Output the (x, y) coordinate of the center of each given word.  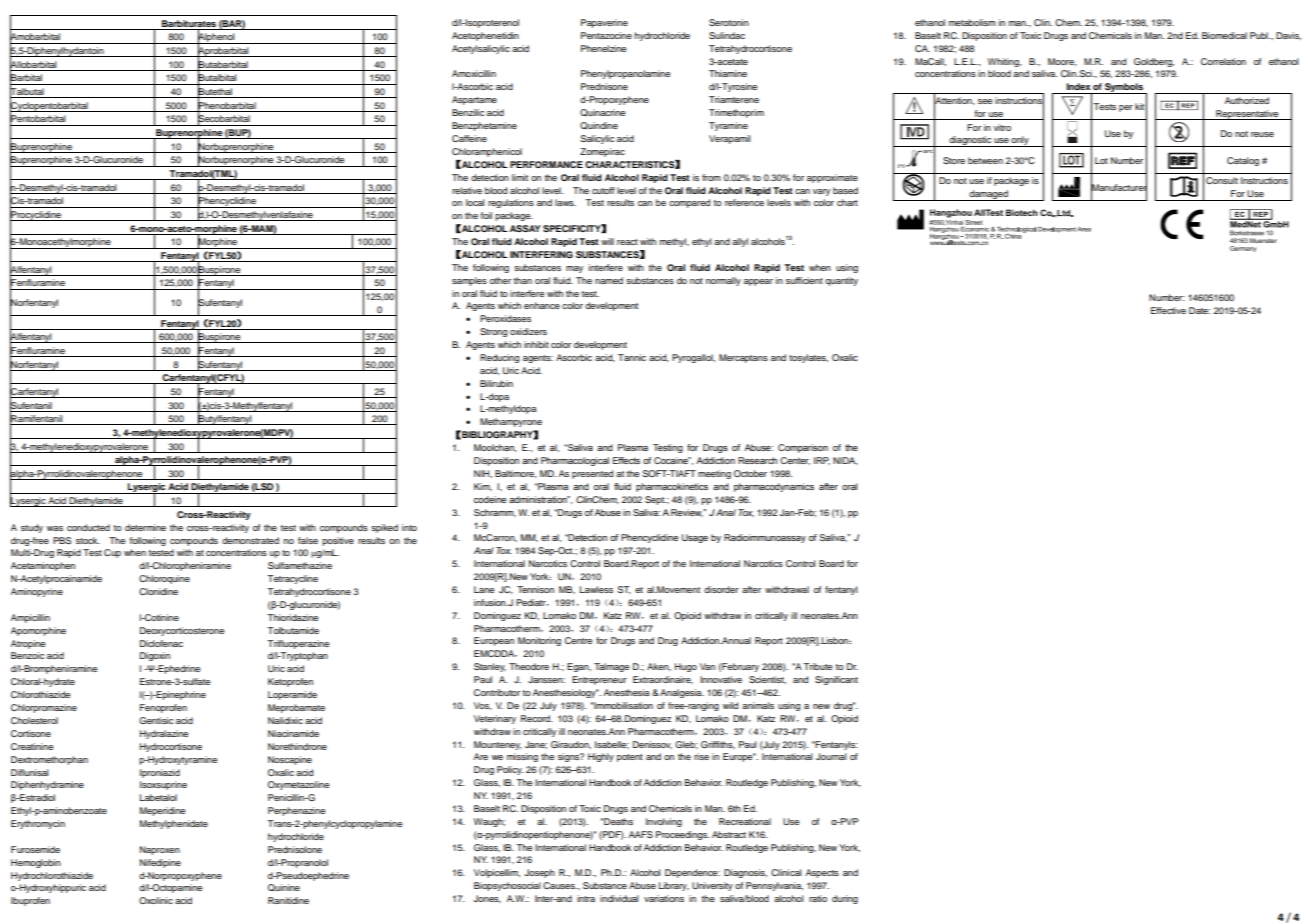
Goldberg (1154, 62)
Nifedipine (160, 863)
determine (145, 527)
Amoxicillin (474, 73)
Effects (626, 460)
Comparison (803, 448)
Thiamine (728, 73)
